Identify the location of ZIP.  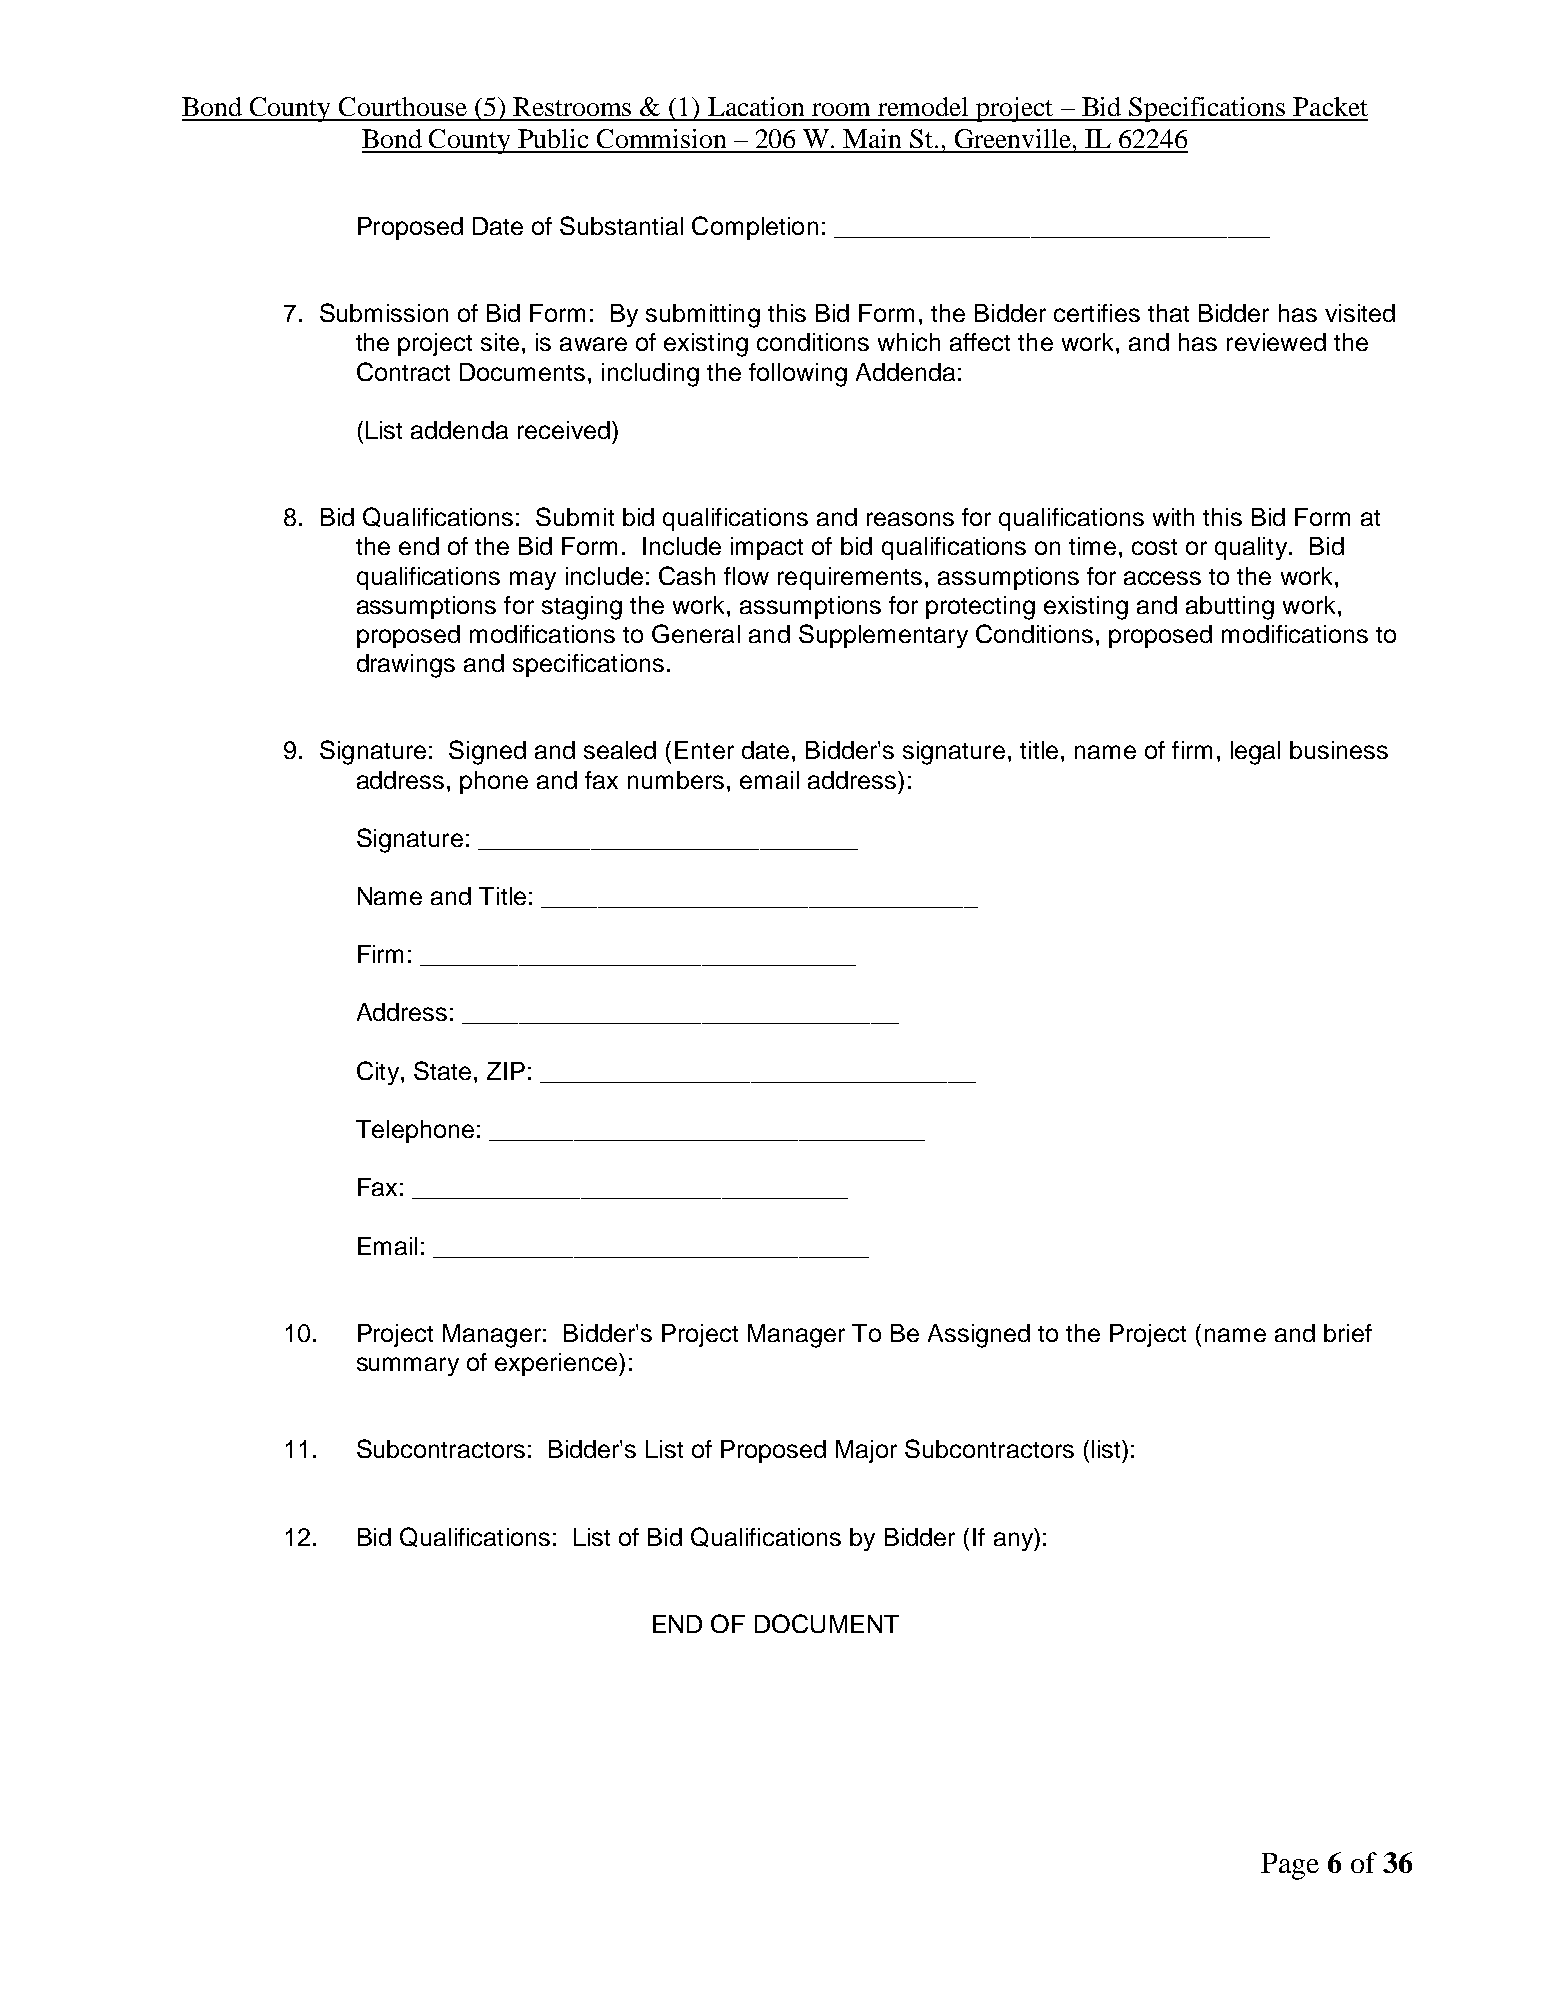
(506, 1071).
